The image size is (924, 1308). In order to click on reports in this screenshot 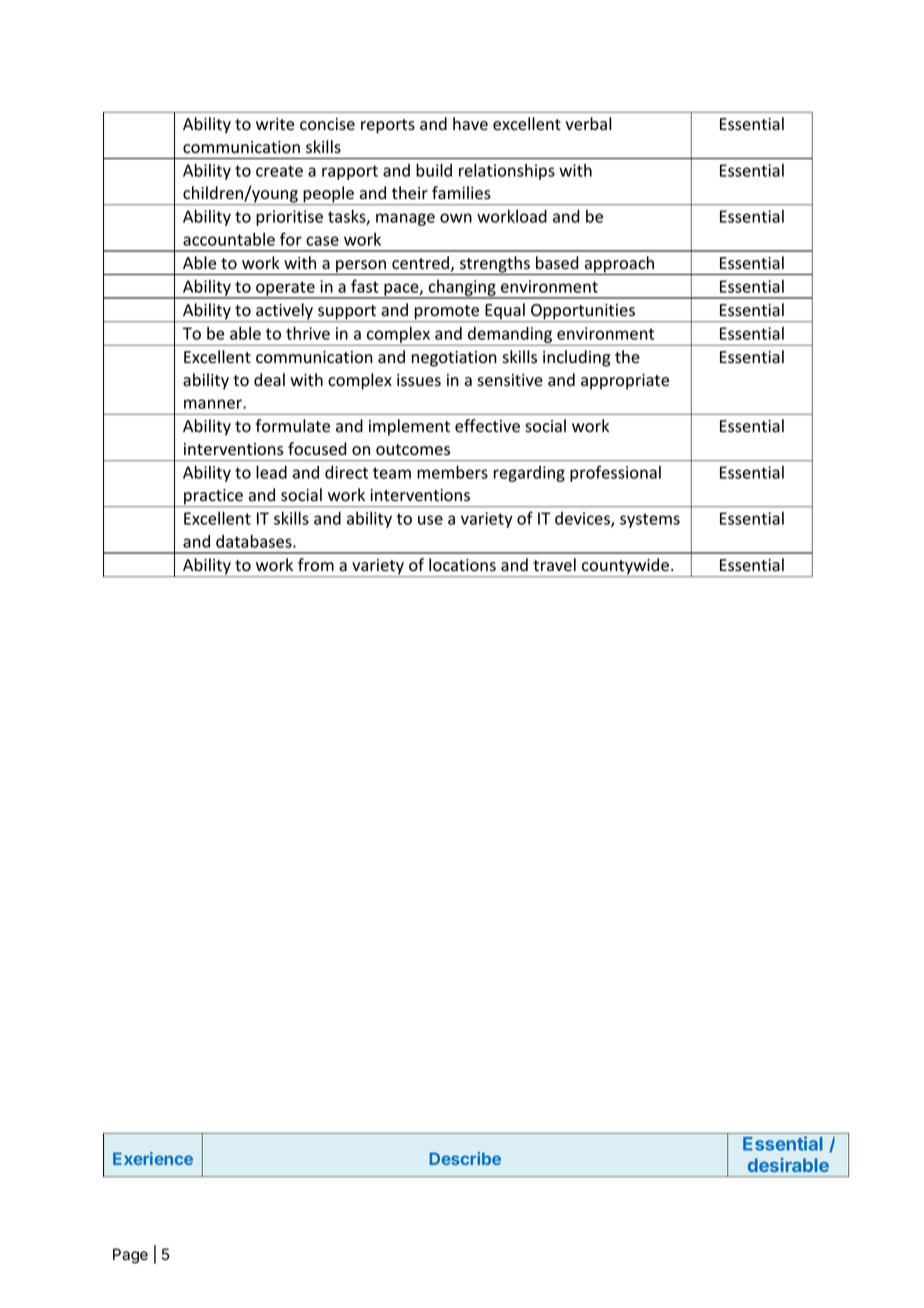, I will do `click(388, 126)`.
